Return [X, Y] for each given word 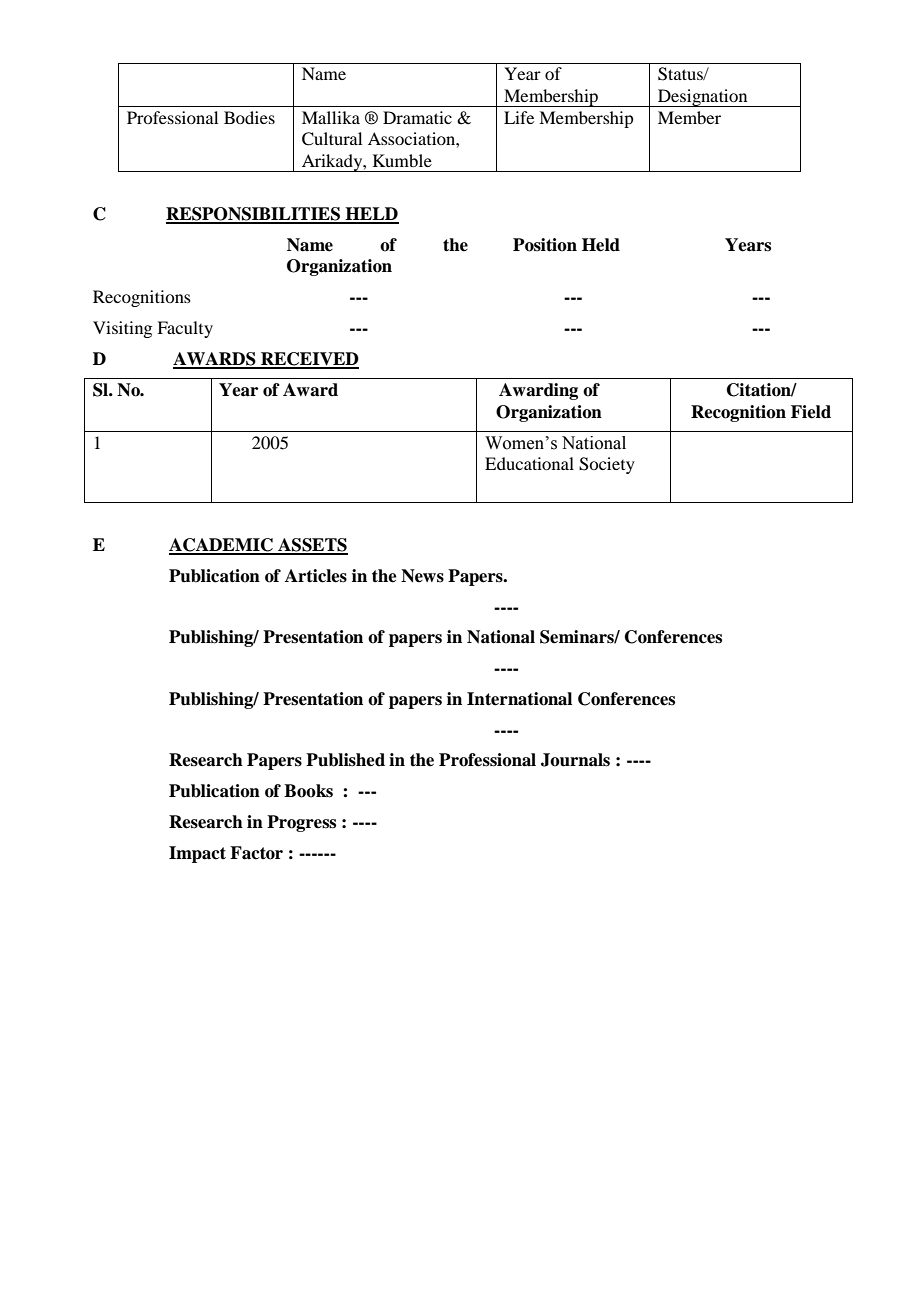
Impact [197, 854]
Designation [703, 98]
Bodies [249, 117]
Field [811, 412]
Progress [301, 823]
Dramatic [417, 117]
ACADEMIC [222, 546]
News [422, 576]
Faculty [185, 329]
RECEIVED [309, 360]
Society [607, 465]
